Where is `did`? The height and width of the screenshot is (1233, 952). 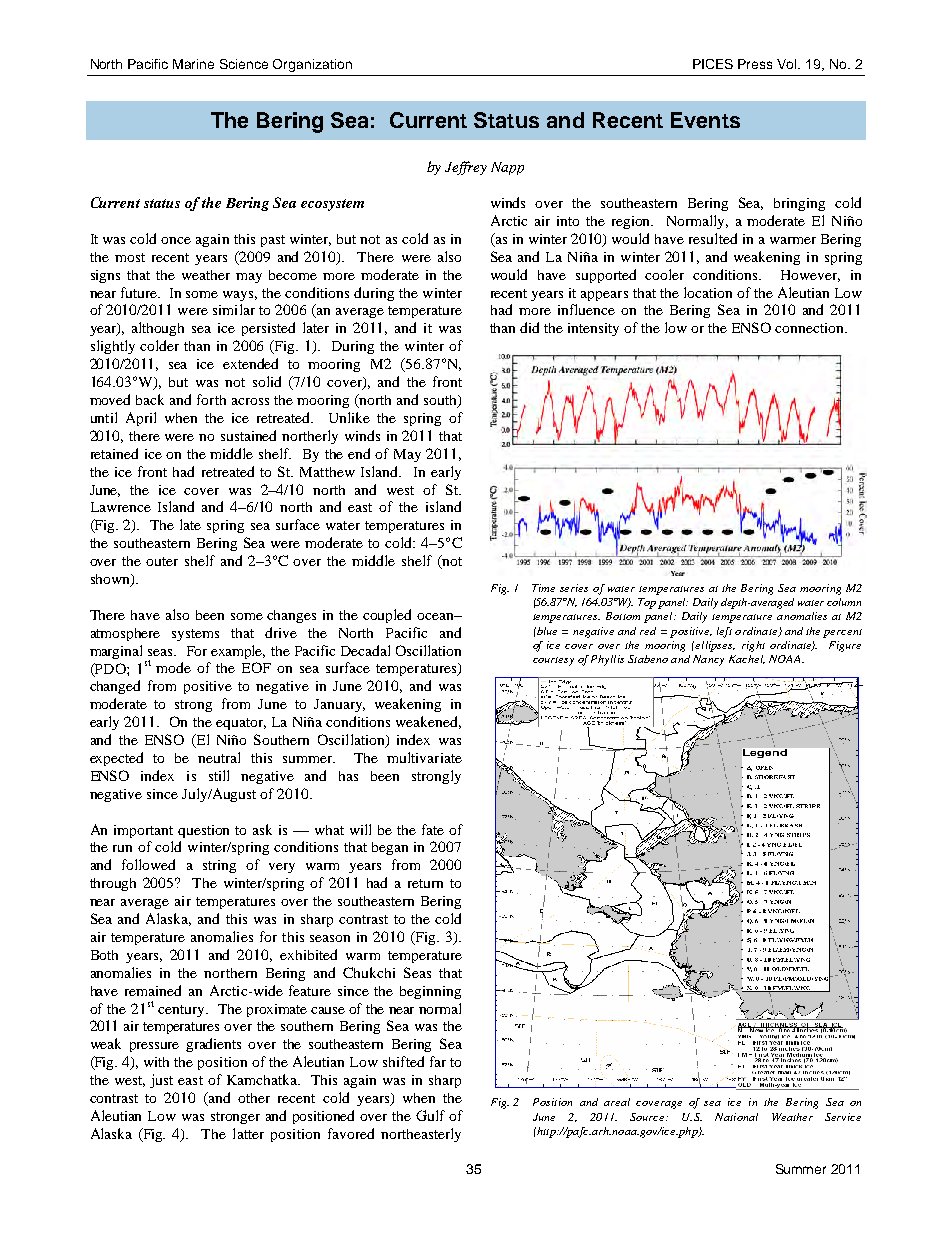 did is located at coordinates (529, 327).
